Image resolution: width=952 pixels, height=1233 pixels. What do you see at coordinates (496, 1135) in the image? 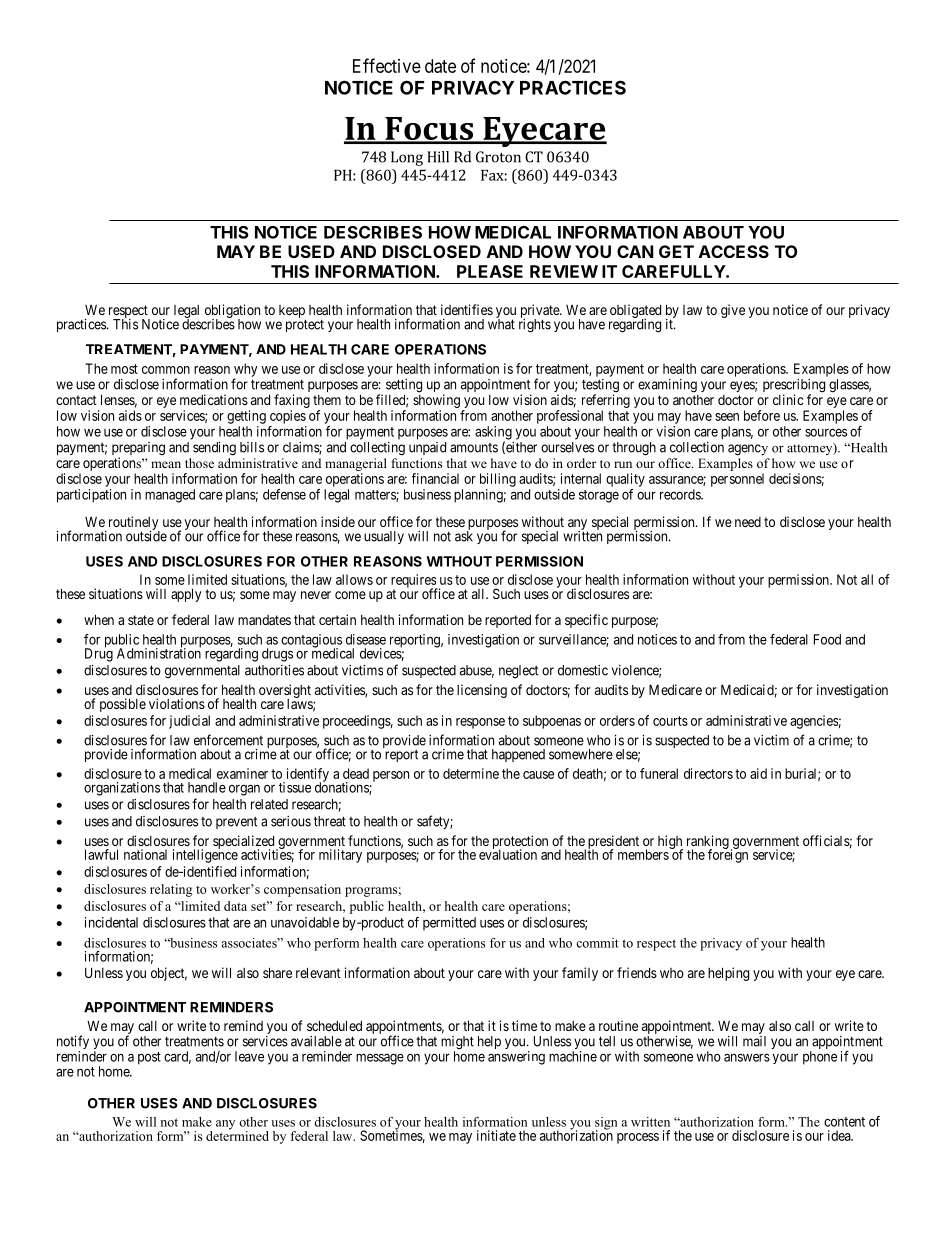
I see `initiate` at bounding box center [496, 1135].
